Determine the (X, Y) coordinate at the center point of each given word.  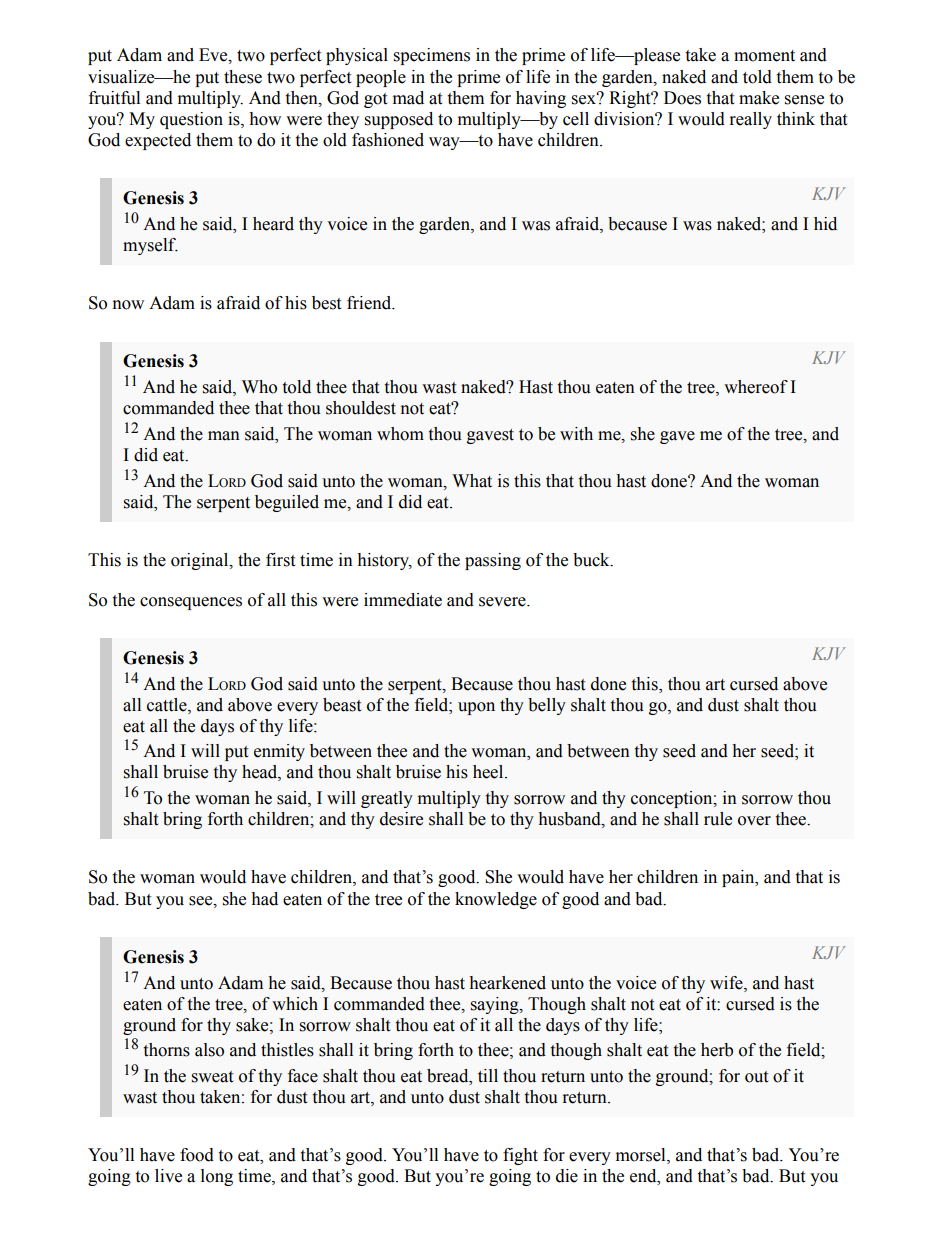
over (754, 821)
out (756, 1077)
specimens (432, 56)
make (759, 98)
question (191, 120)
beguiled (287, 503)
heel (489, 772)
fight (520, 1156)
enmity (279, 752)
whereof (756, 387)
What (472, 481)
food (197, 1155)
